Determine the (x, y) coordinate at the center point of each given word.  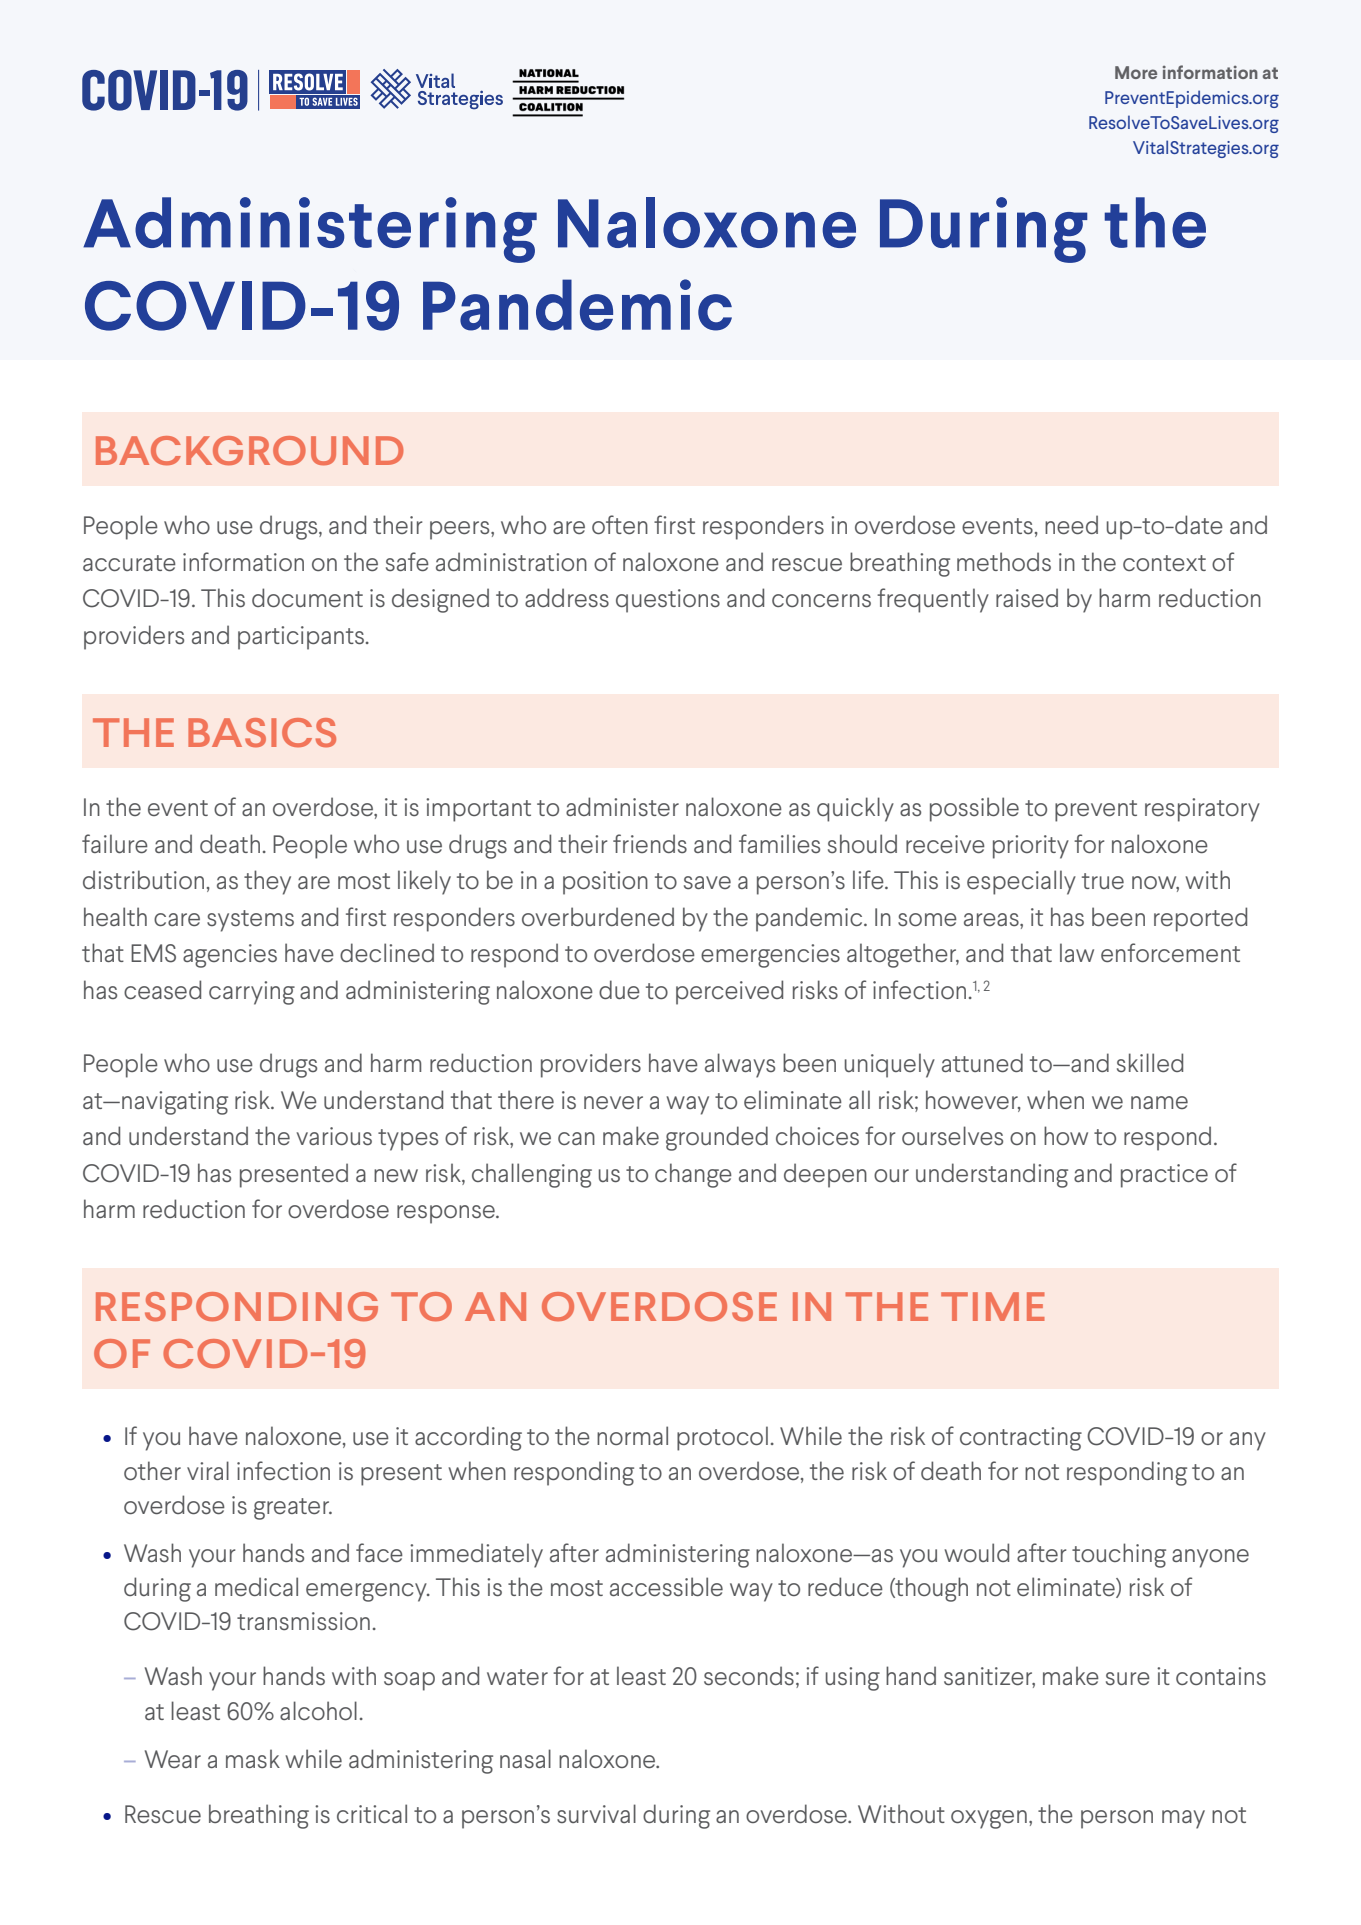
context (1164, 563)
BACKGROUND (249, 450)
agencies (230, 956)
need (1071, 524)
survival (596, 1813)
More (1136, 72)
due (619, 989)
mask (253, 1758)
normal (632, 1435)
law (1077, 952)
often (620, 524)
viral (208, 1470)
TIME (992, 1306)
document (307, 597)
